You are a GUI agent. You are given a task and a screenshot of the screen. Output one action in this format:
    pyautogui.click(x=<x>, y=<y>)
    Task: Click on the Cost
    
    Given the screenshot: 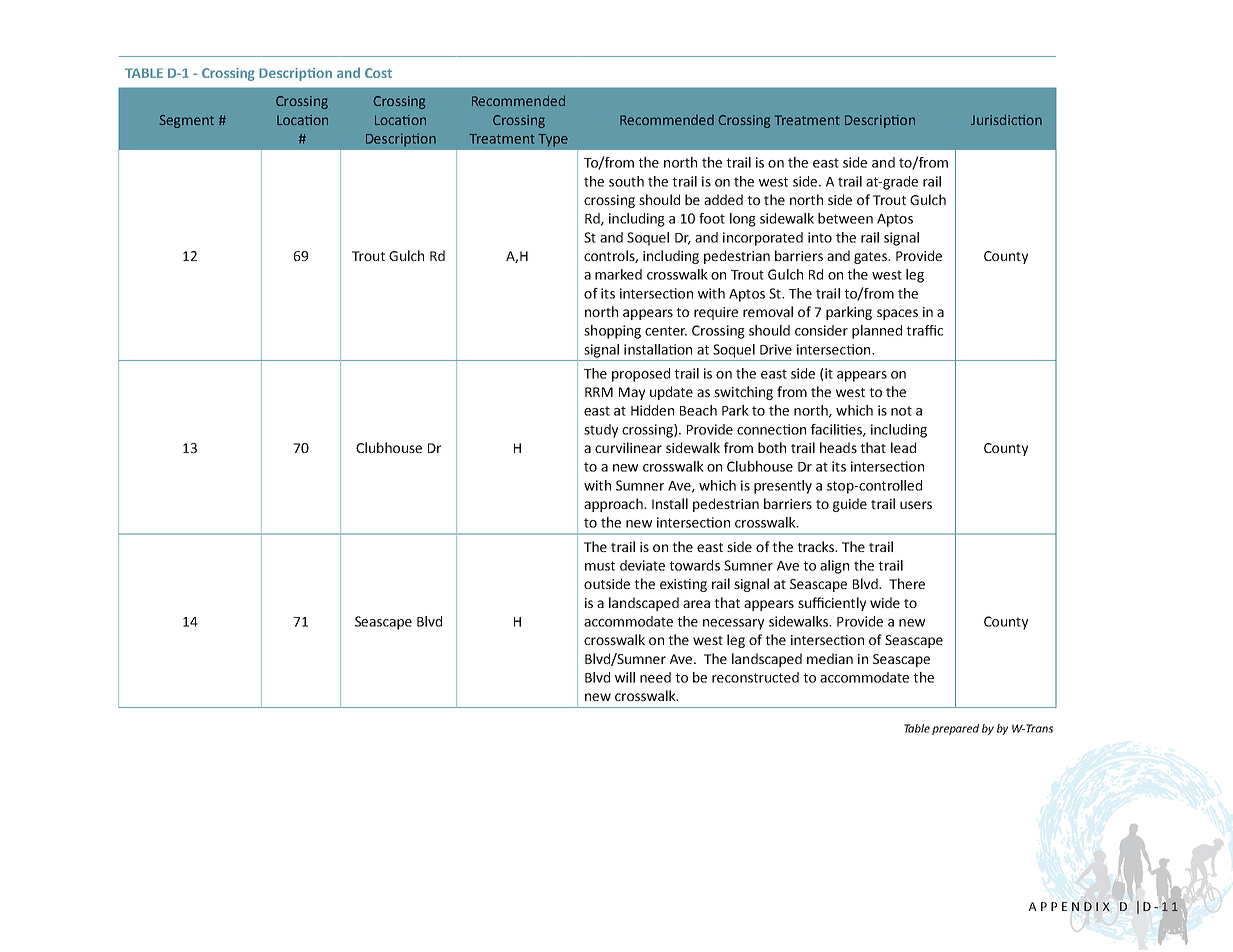 What is the action you would take?
    pyautogui.click(x=378, y=73)
